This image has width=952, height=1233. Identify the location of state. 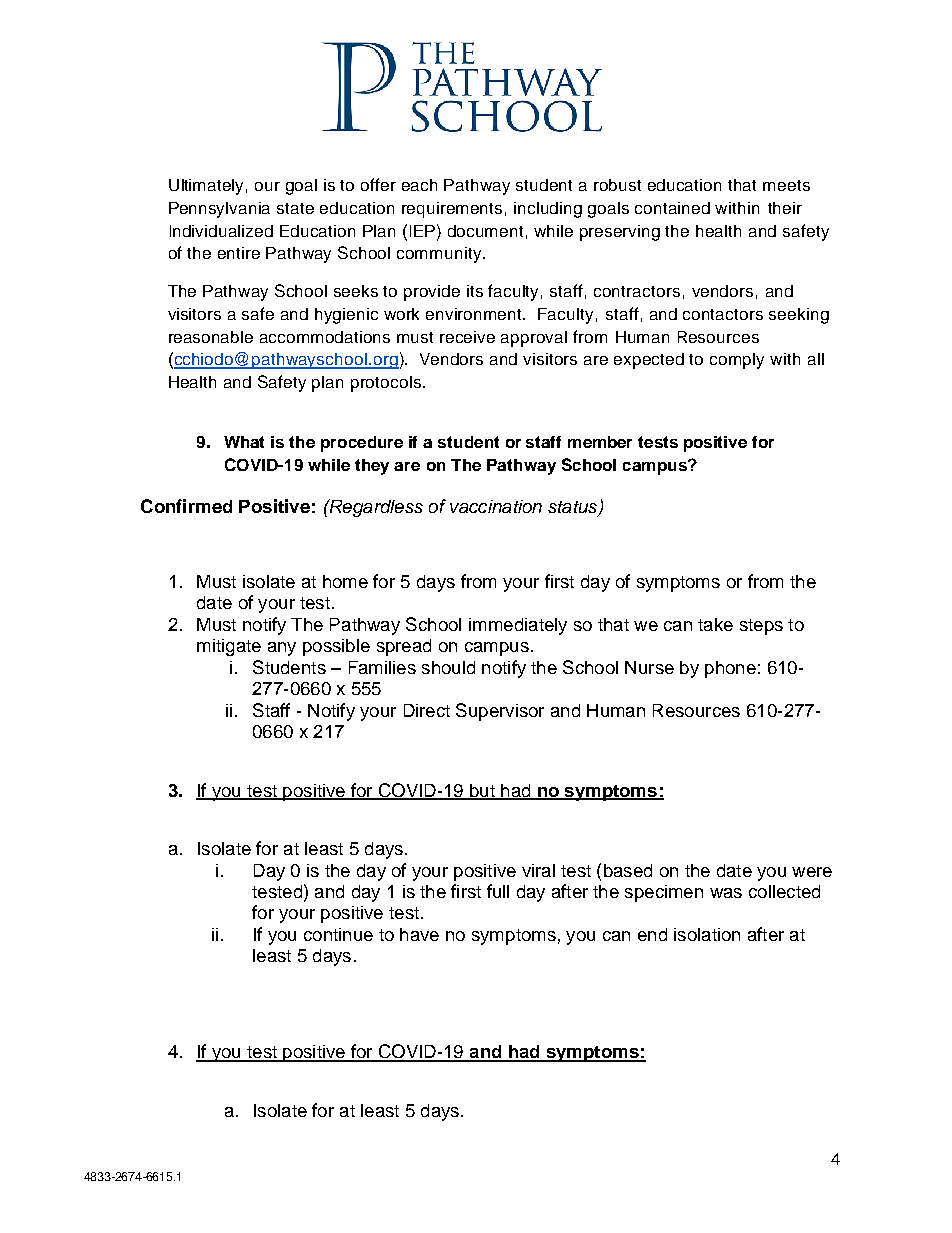
(295, 208).
